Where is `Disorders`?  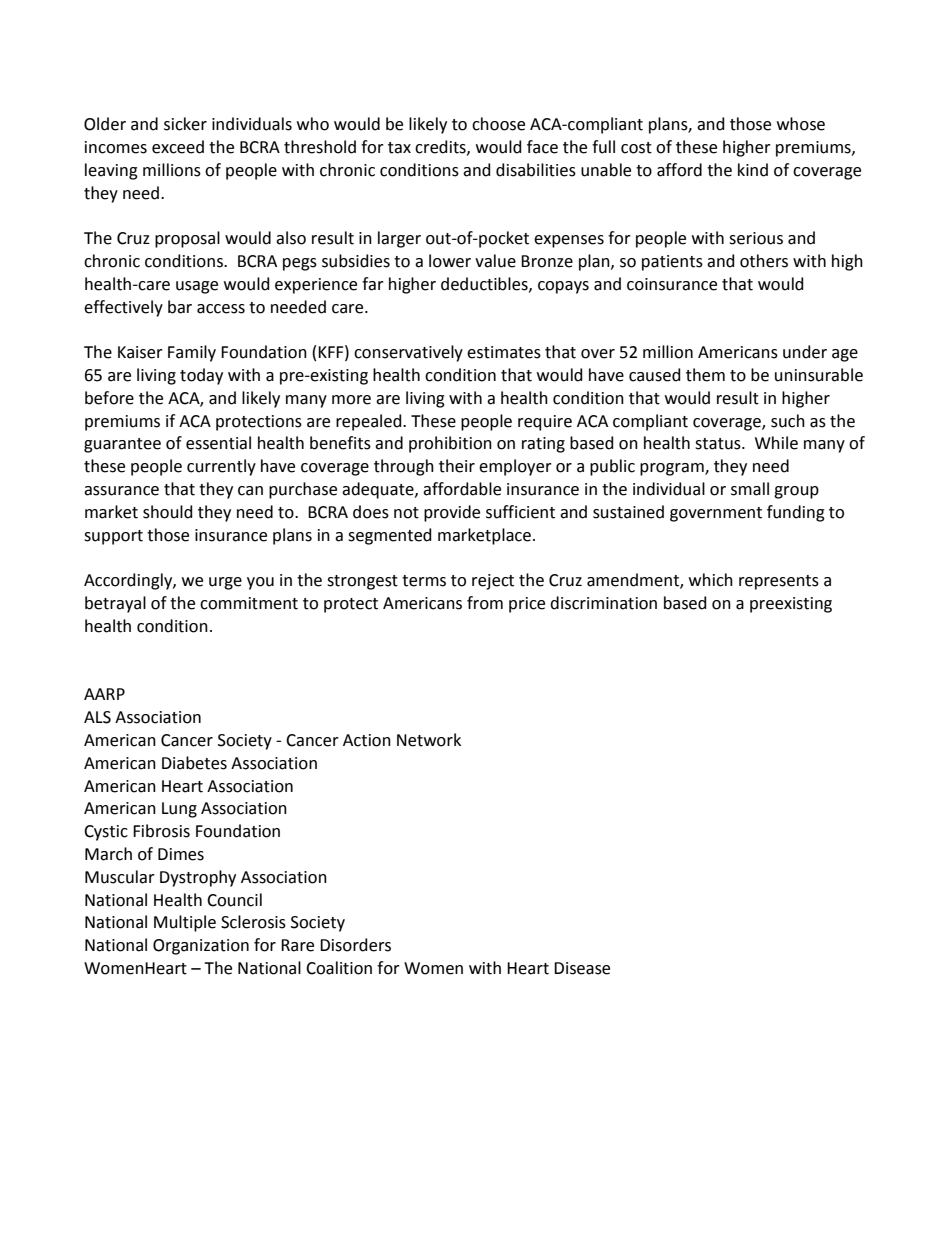 Disorders is located at coordinates (355, 945).
